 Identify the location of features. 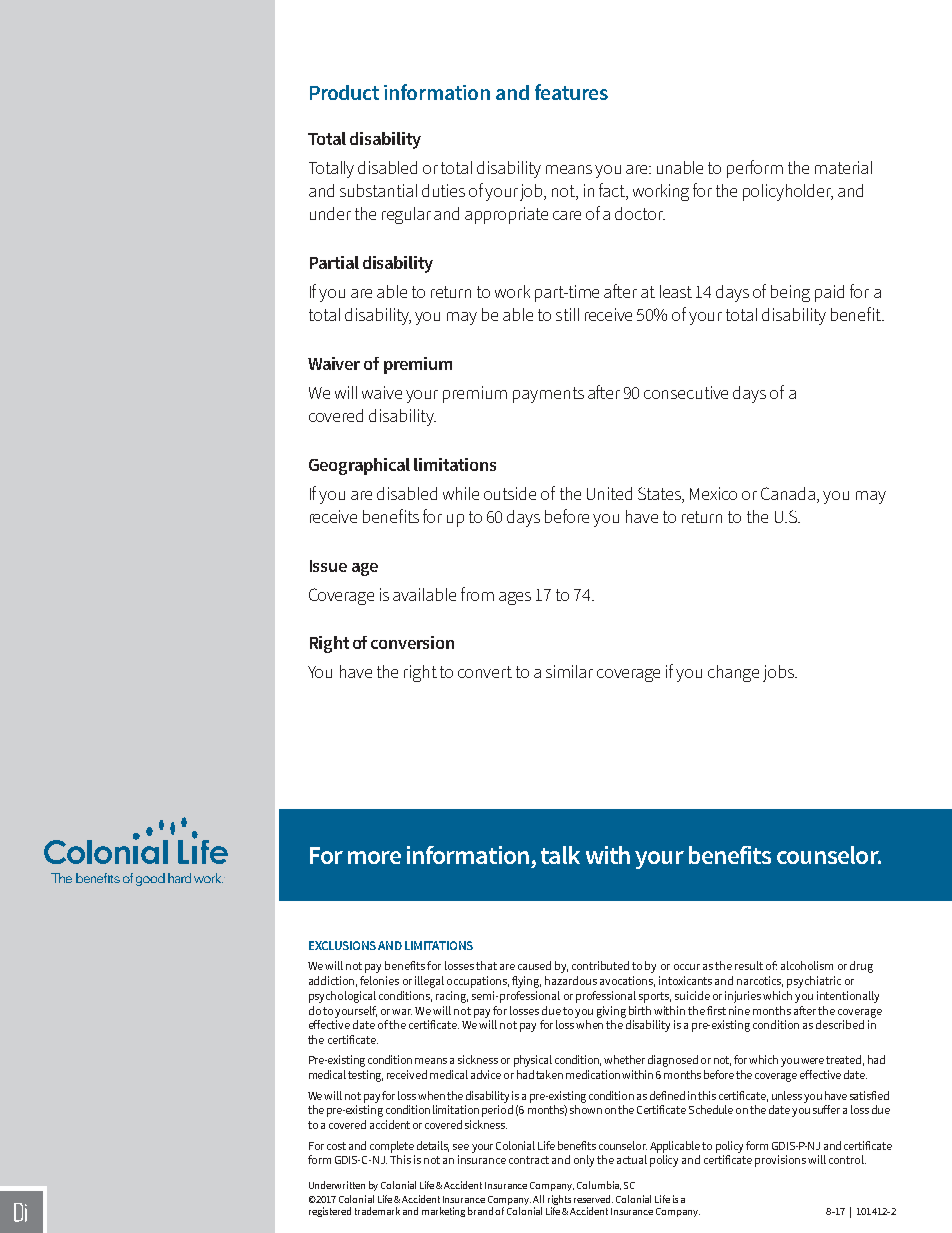
(571, 92).
